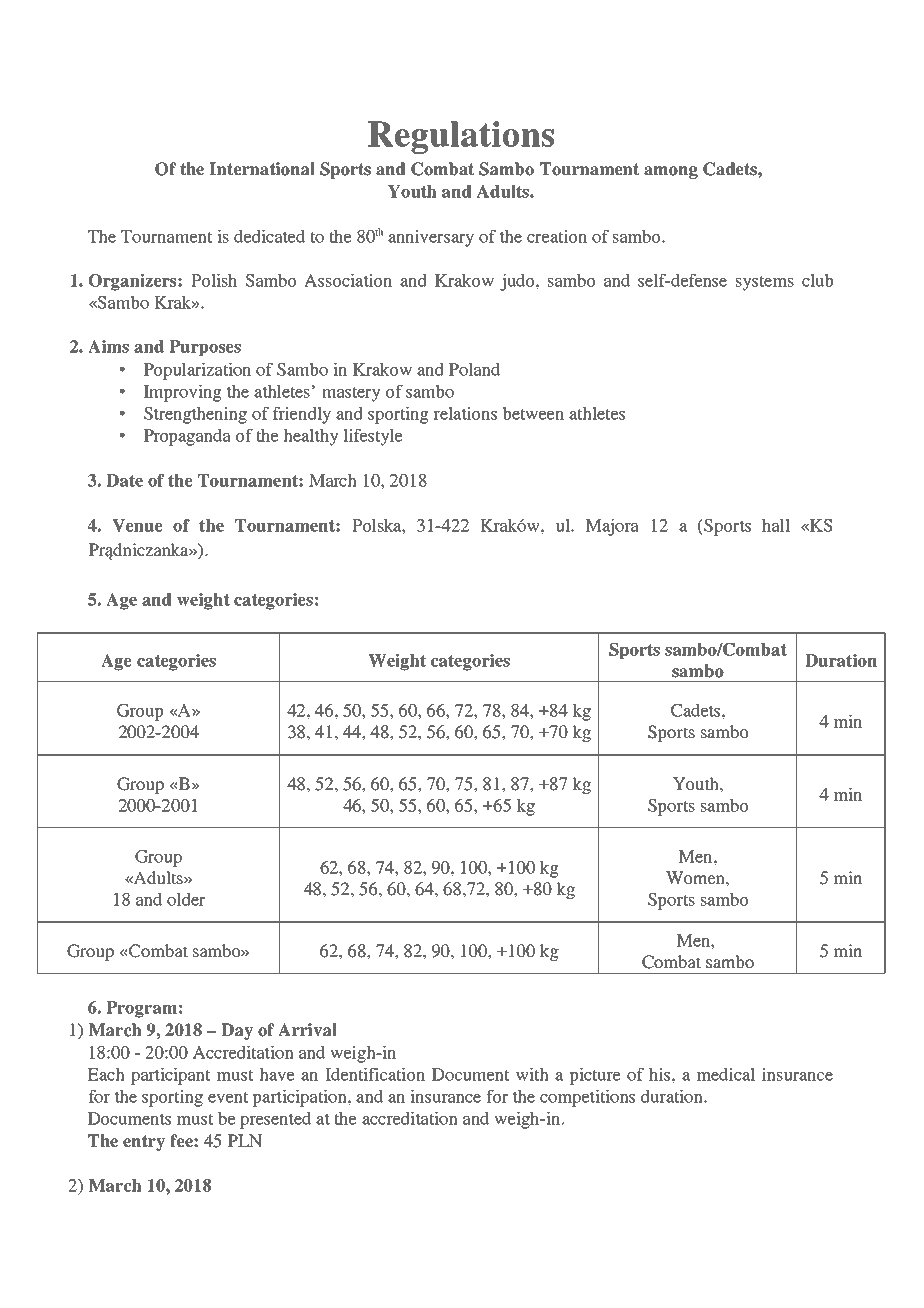 This document has height=1308, width=924. Describe the element at coordinates (587, 1098) in the document. I see `competitions` at that location.
